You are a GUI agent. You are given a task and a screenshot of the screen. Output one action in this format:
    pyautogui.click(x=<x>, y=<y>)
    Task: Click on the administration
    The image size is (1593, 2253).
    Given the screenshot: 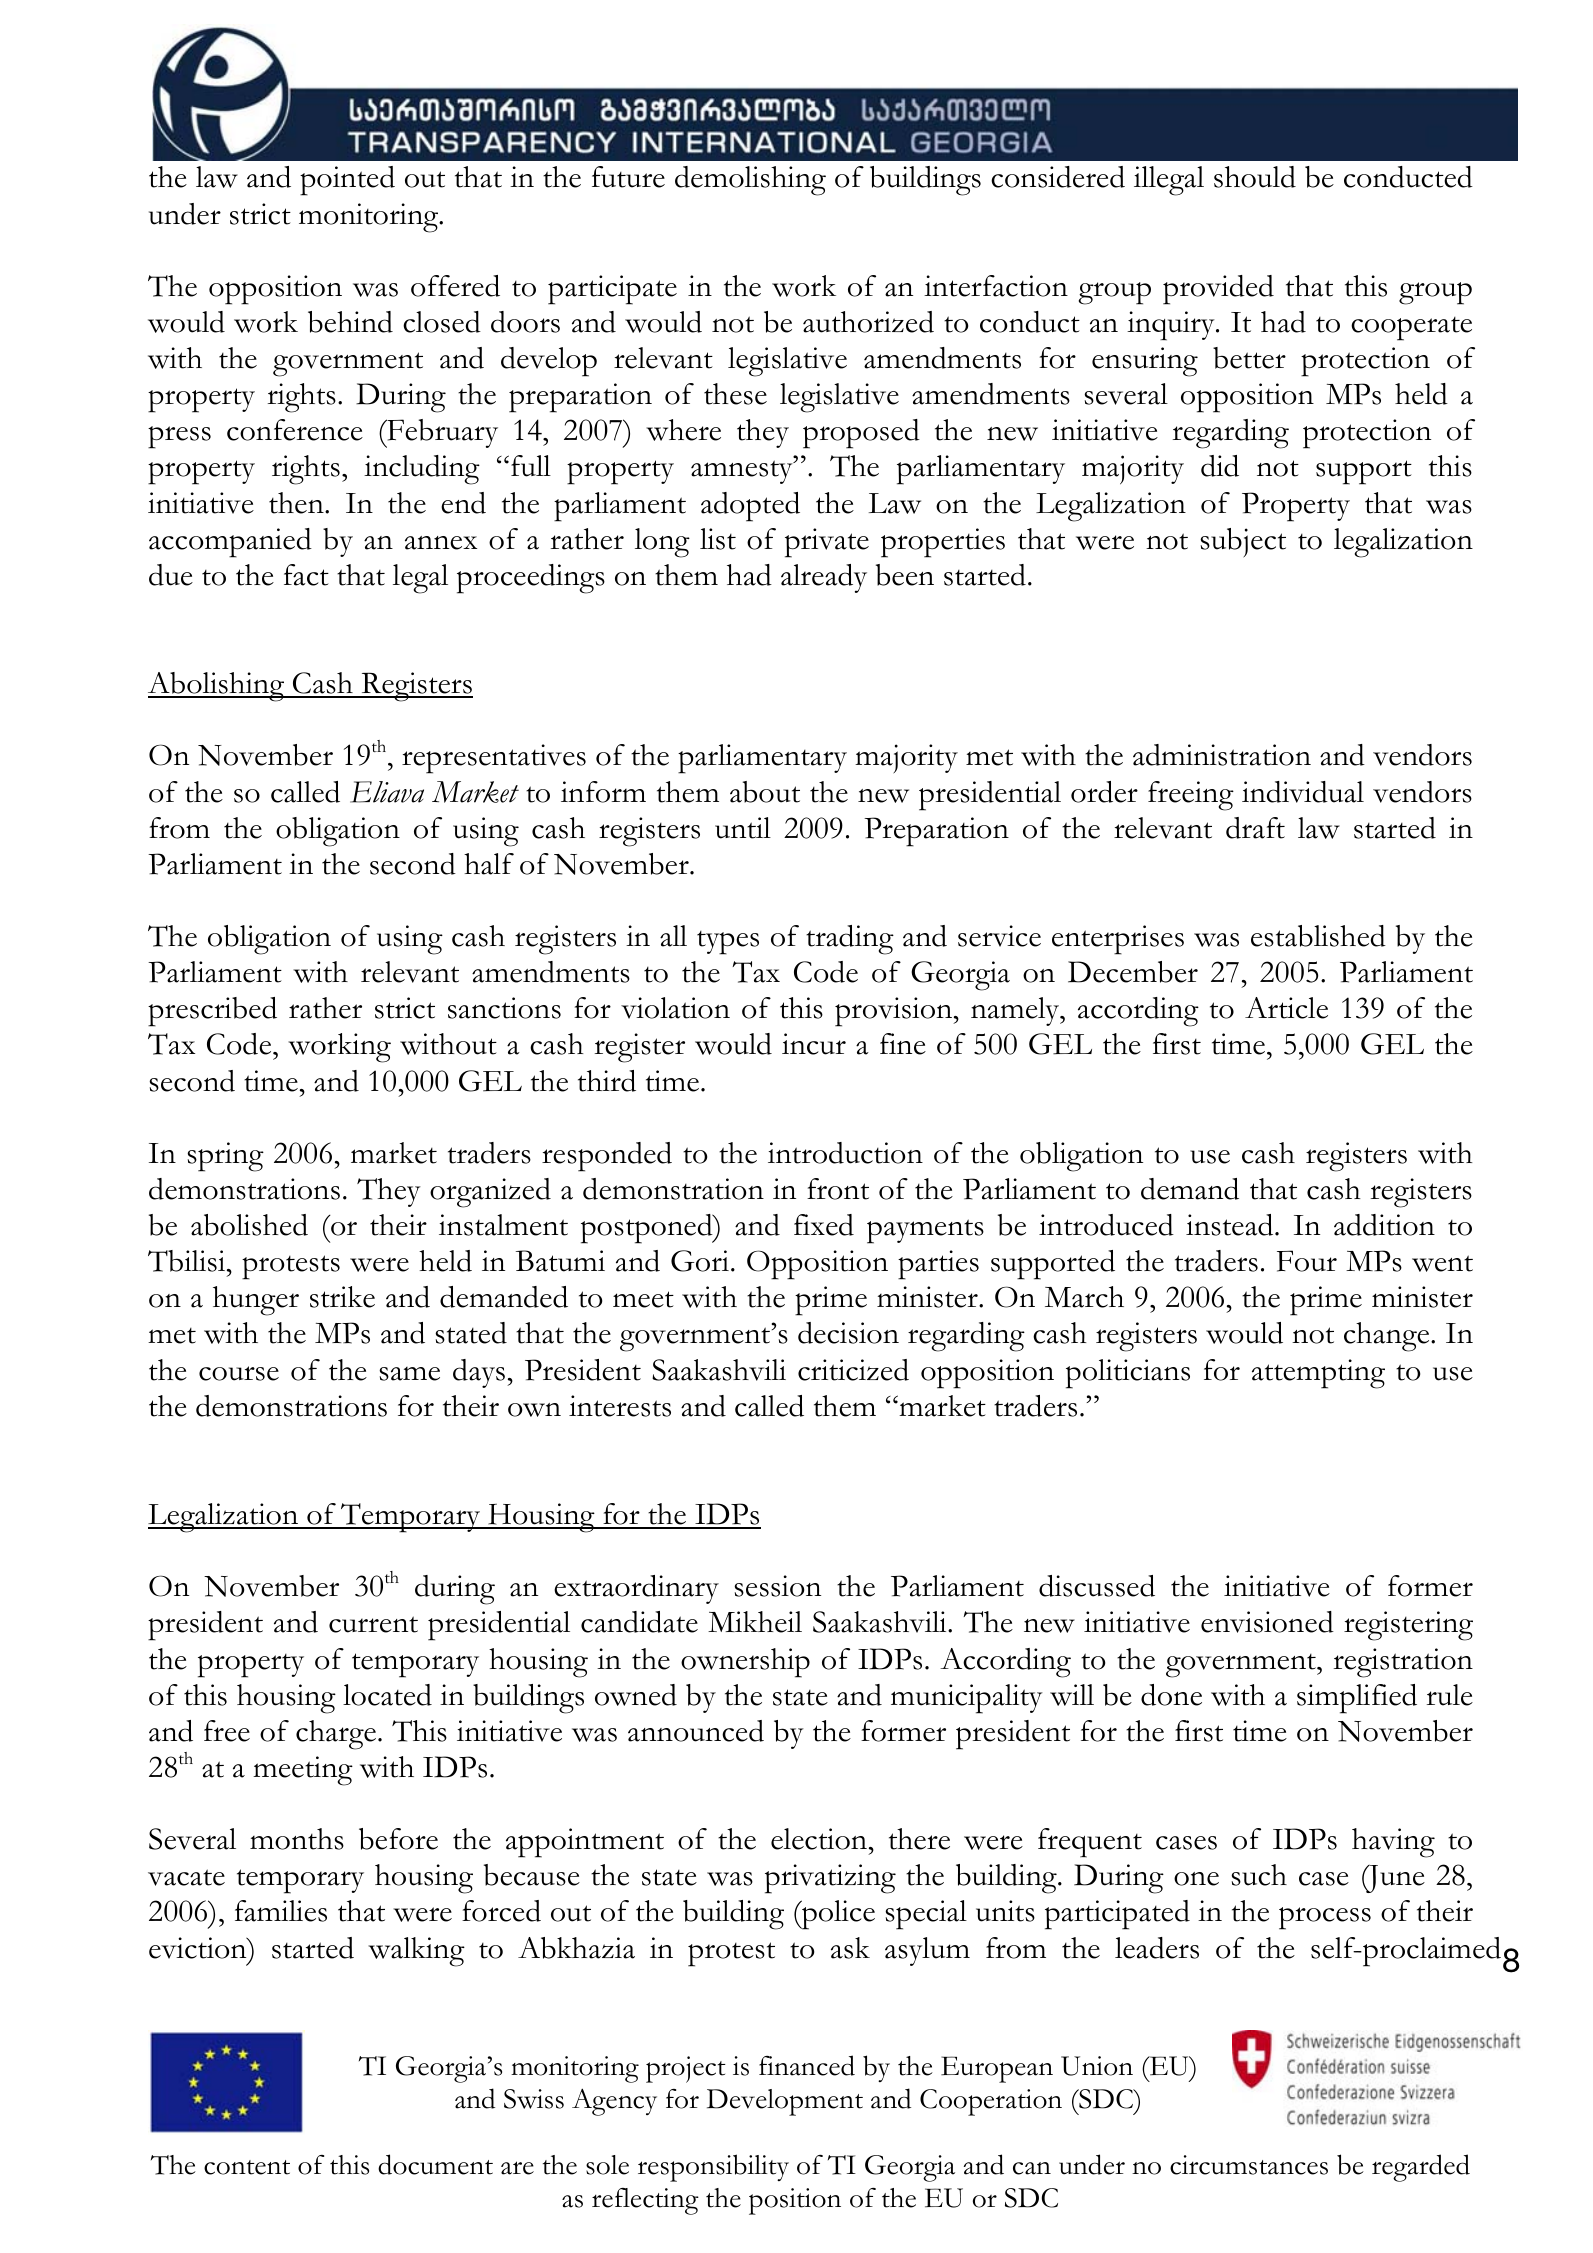 What is the action you would take?
    pyautogui.click(x=1222, y=755)
